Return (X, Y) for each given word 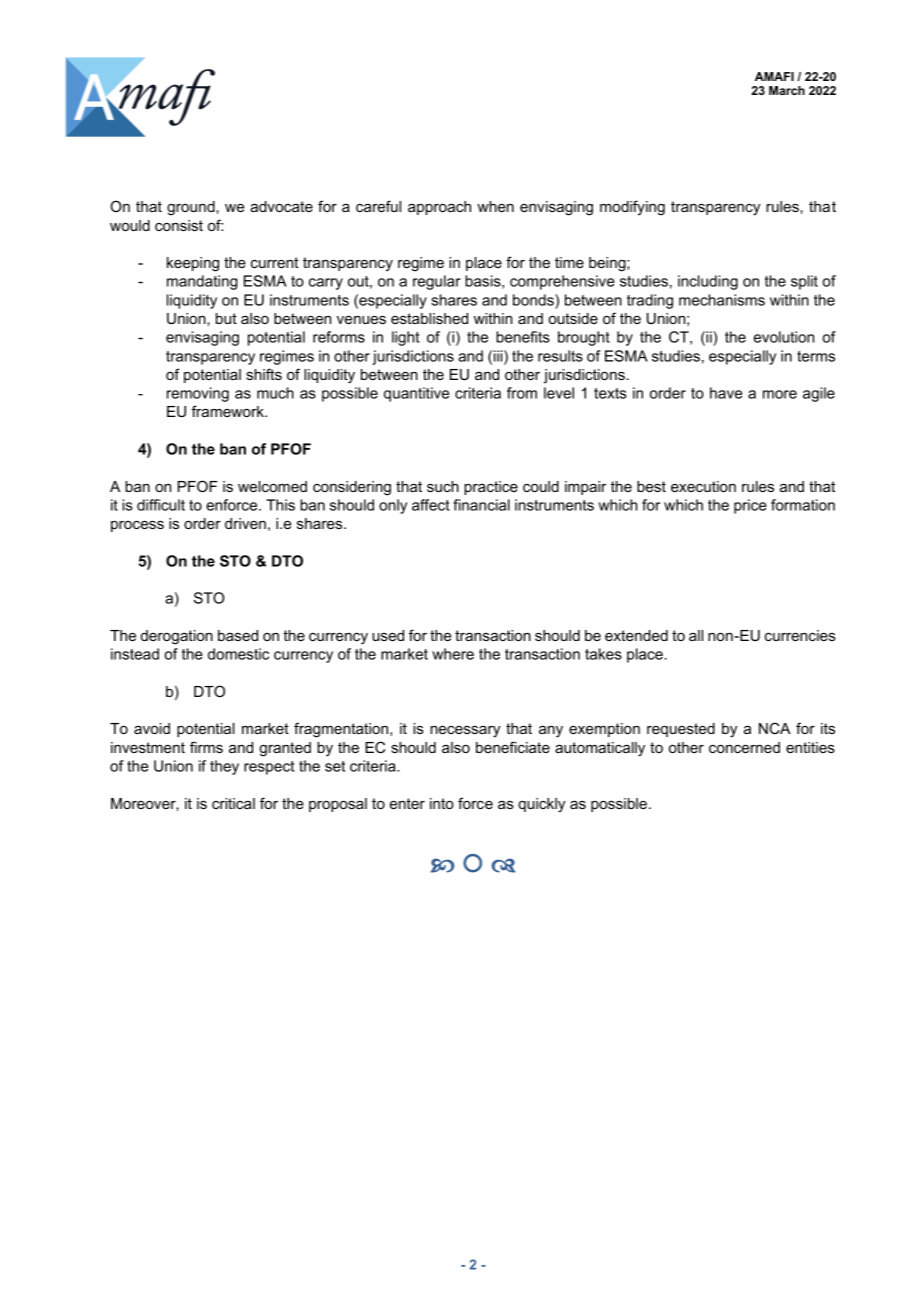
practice (491, 488)
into (442, 803)
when (495, 206)
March (787, 90)
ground (192, 208)
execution (703, 486)
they (224, 767)
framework (228, 411)
